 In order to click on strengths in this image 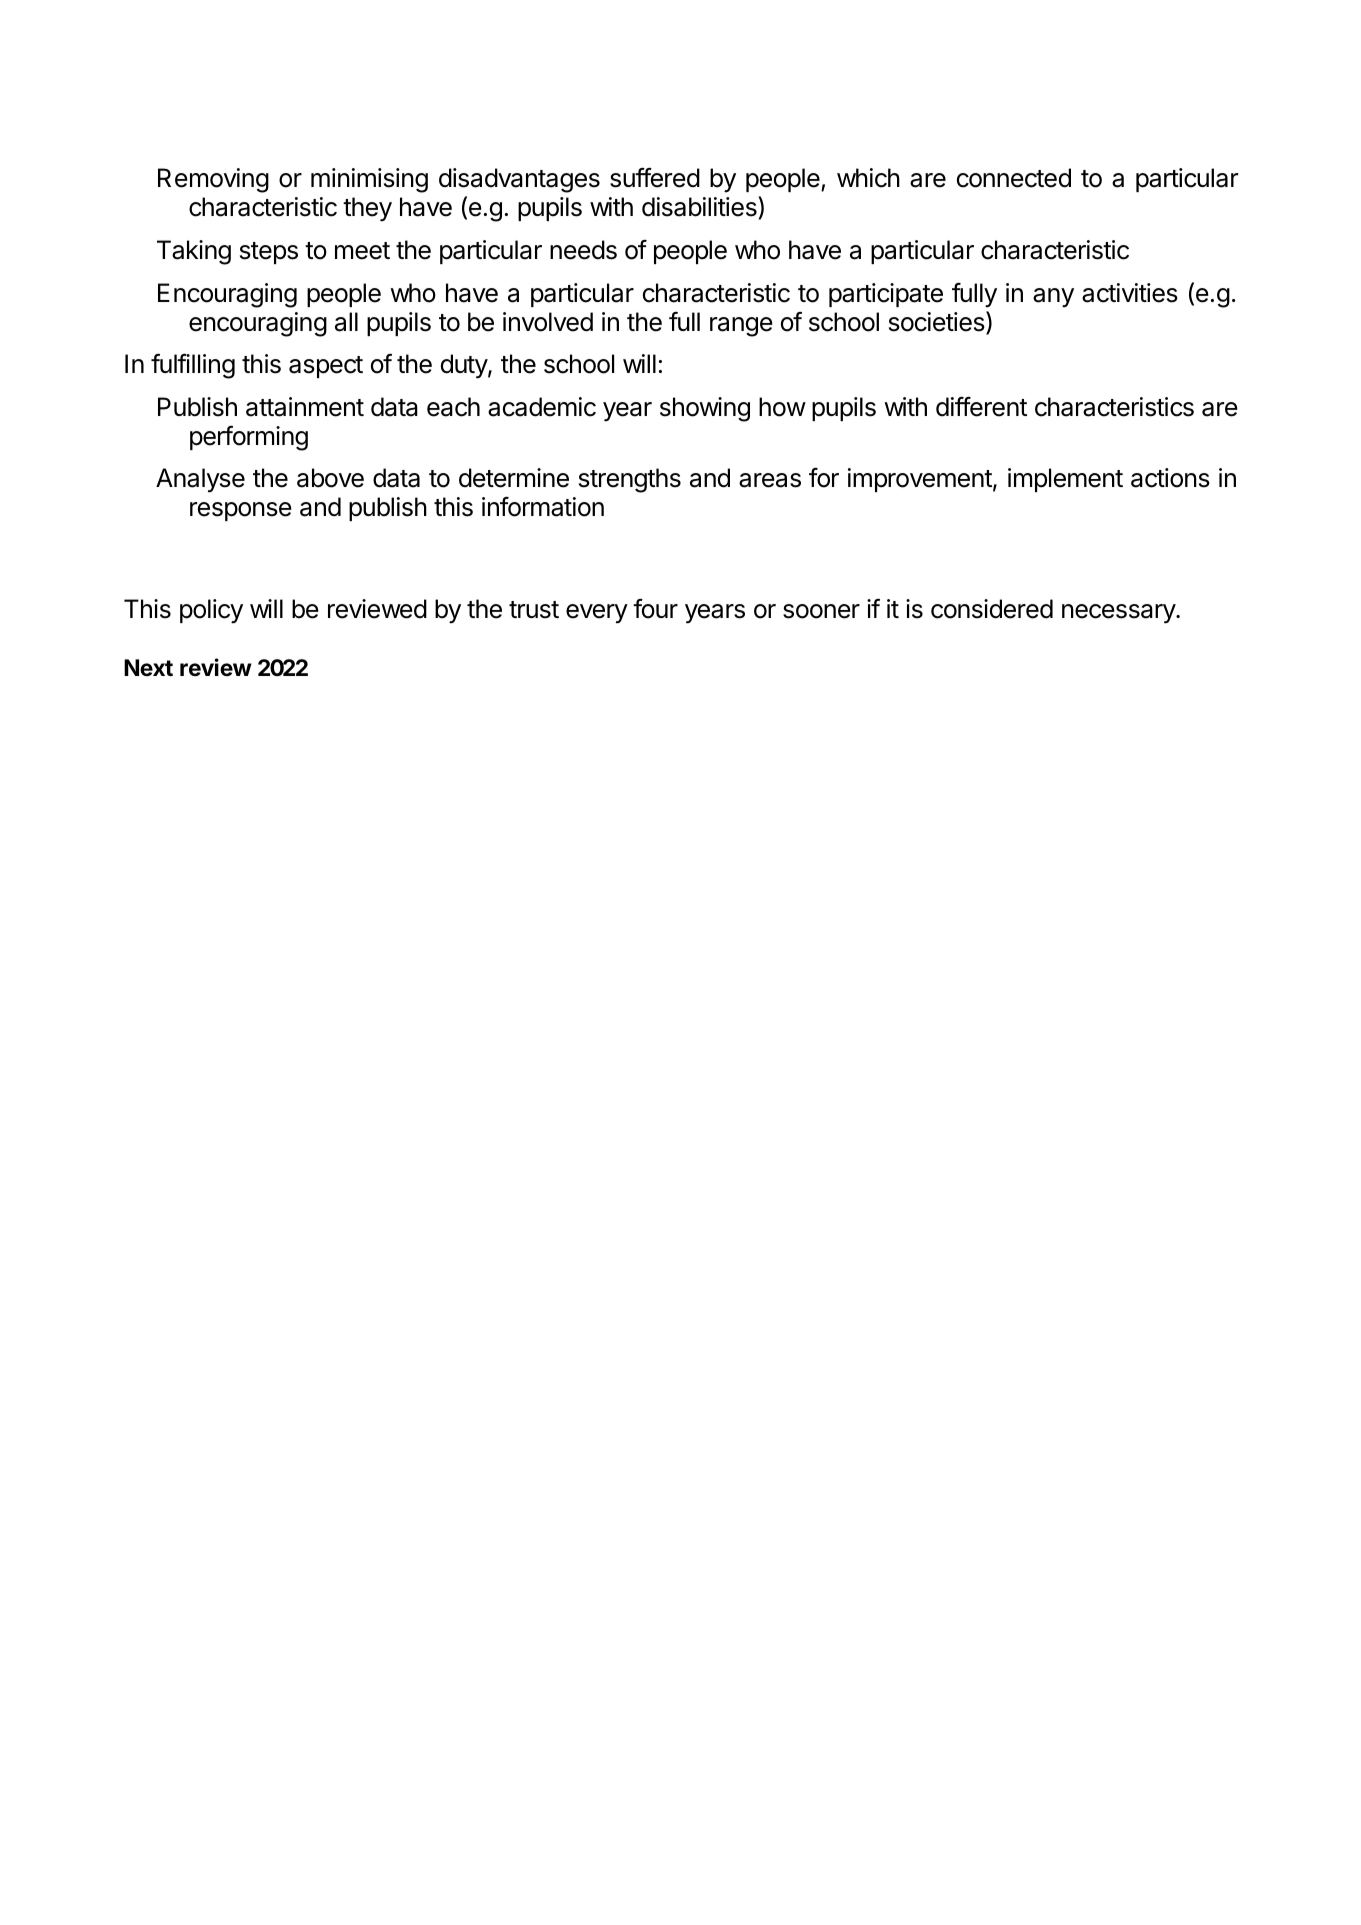, I will do `click(630, 480)`.
